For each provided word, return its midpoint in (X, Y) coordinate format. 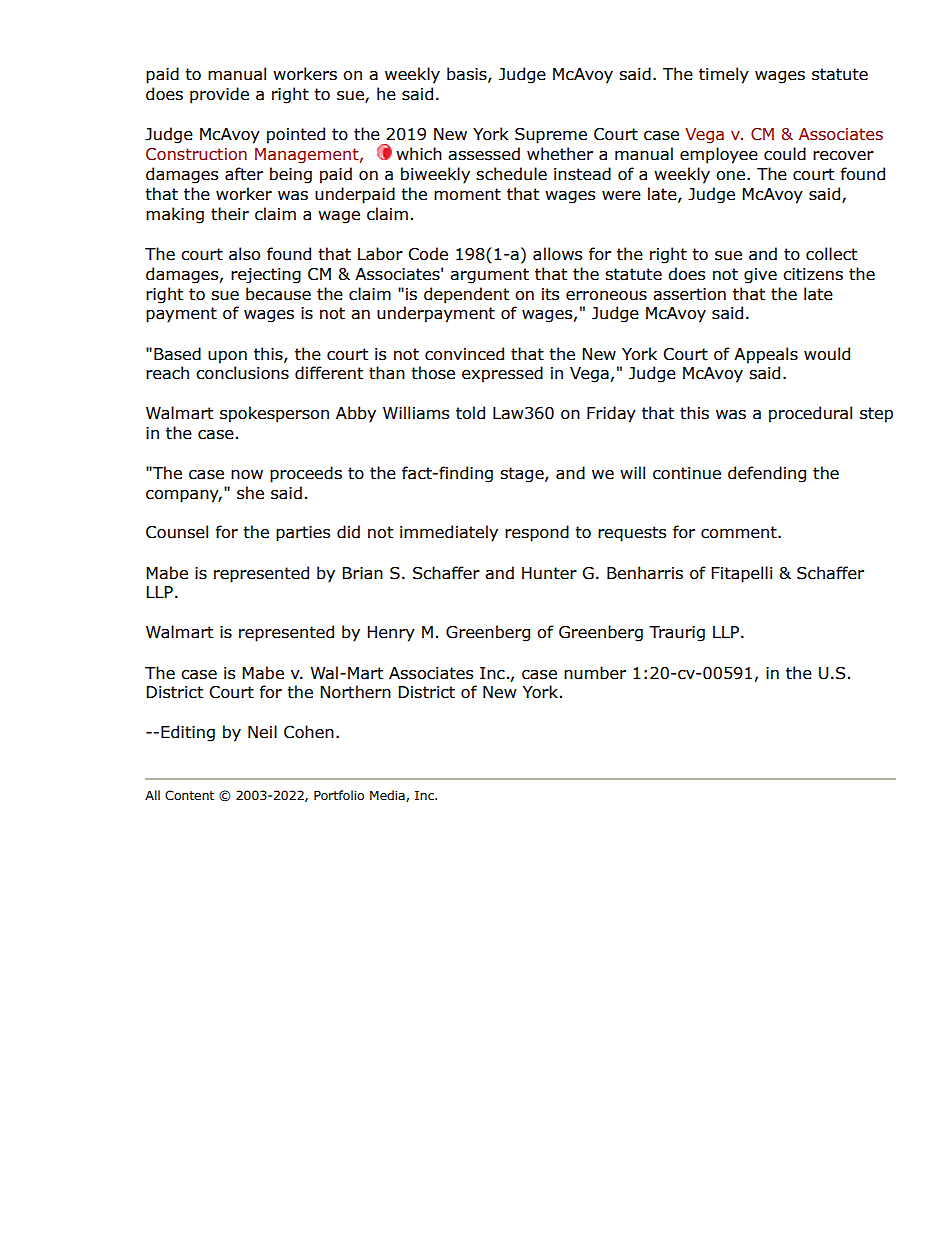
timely (724, 75)
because (278, 294)
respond (537, 533)
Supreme (551, 136)
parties (303, 534)
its (551, 294)
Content (189, 795)
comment (740, 532)
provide (219, 95)
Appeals (766, 355)
